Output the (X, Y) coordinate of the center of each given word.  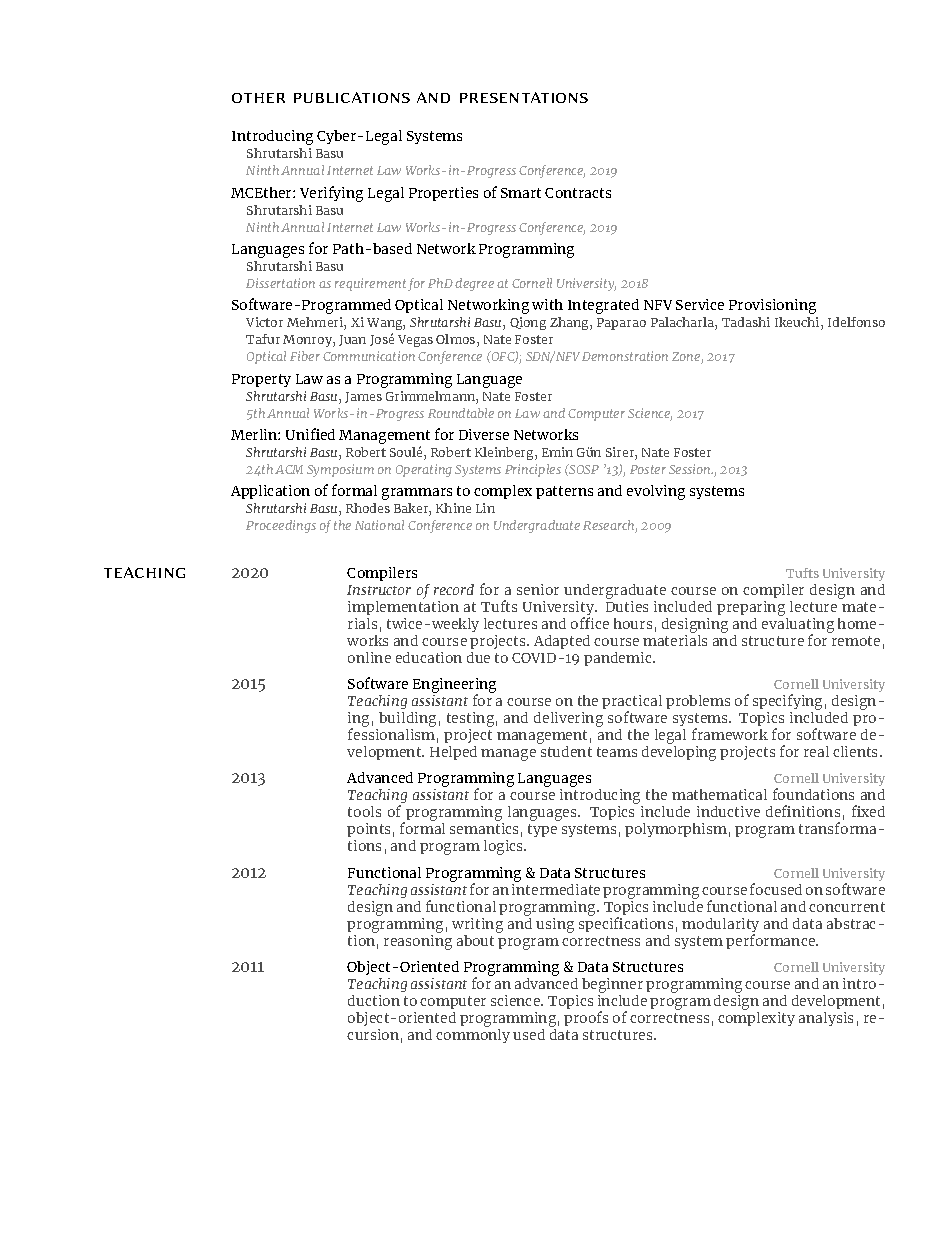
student (566, 751)
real (816, 751)
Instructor (379, 590)
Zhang (570, 323)
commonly (473, 1036)
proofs (586, 1018)
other (258, 98)
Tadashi (746, 322)
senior (538, 589)
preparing (752, 610)
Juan (352, 340)
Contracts (578, 193)
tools (364, 811)
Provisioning (772, 306)
